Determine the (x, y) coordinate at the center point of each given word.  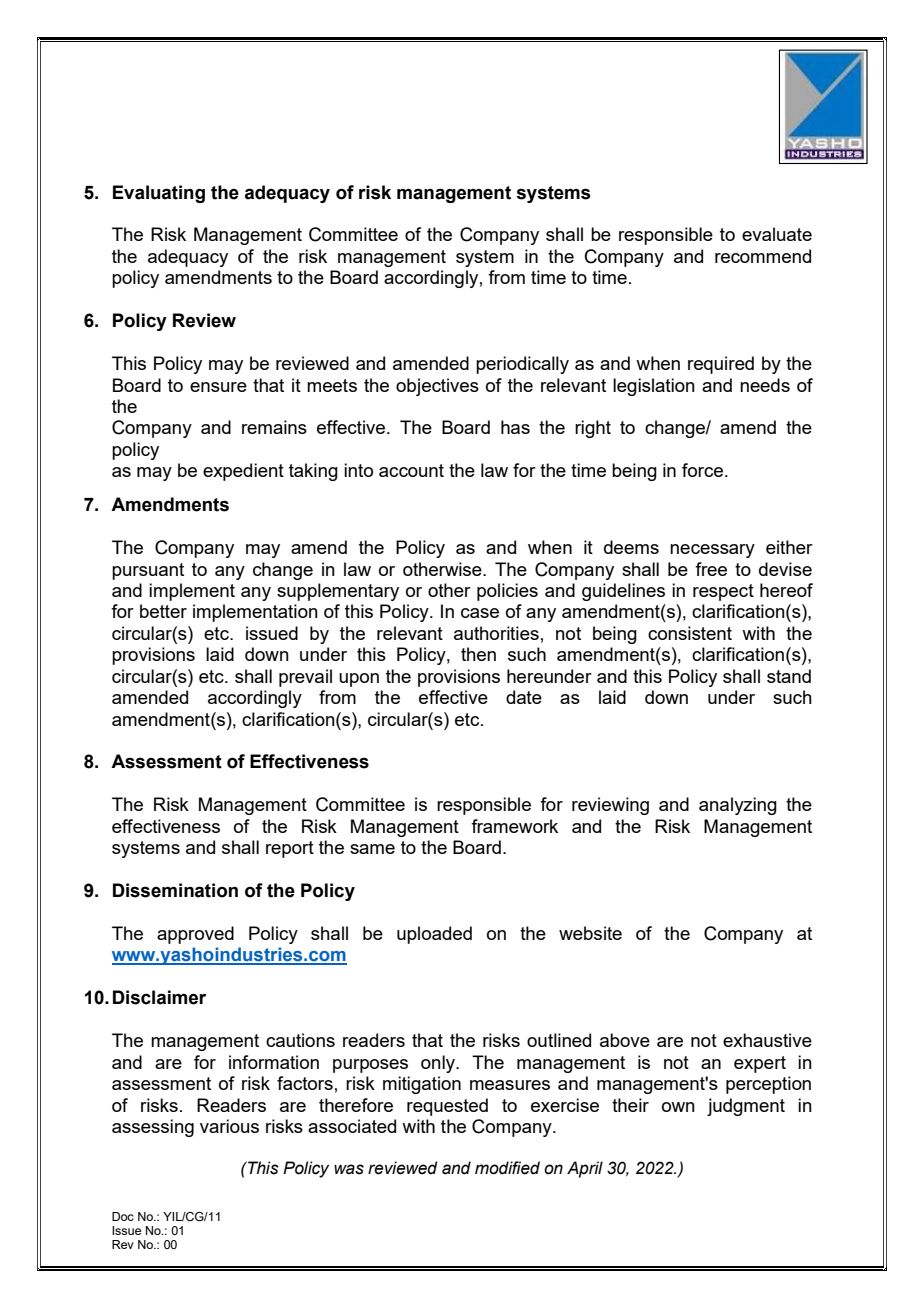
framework (514, 826)
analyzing (738, 806)
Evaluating (159, 194)
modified (507, 1168)
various (229, 1126)
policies (507, 592)
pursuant (148, 571)
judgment (746, 1107)
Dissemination (175, 890)
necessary (712, 551)
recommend (763, 256)
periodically (522, 365)
